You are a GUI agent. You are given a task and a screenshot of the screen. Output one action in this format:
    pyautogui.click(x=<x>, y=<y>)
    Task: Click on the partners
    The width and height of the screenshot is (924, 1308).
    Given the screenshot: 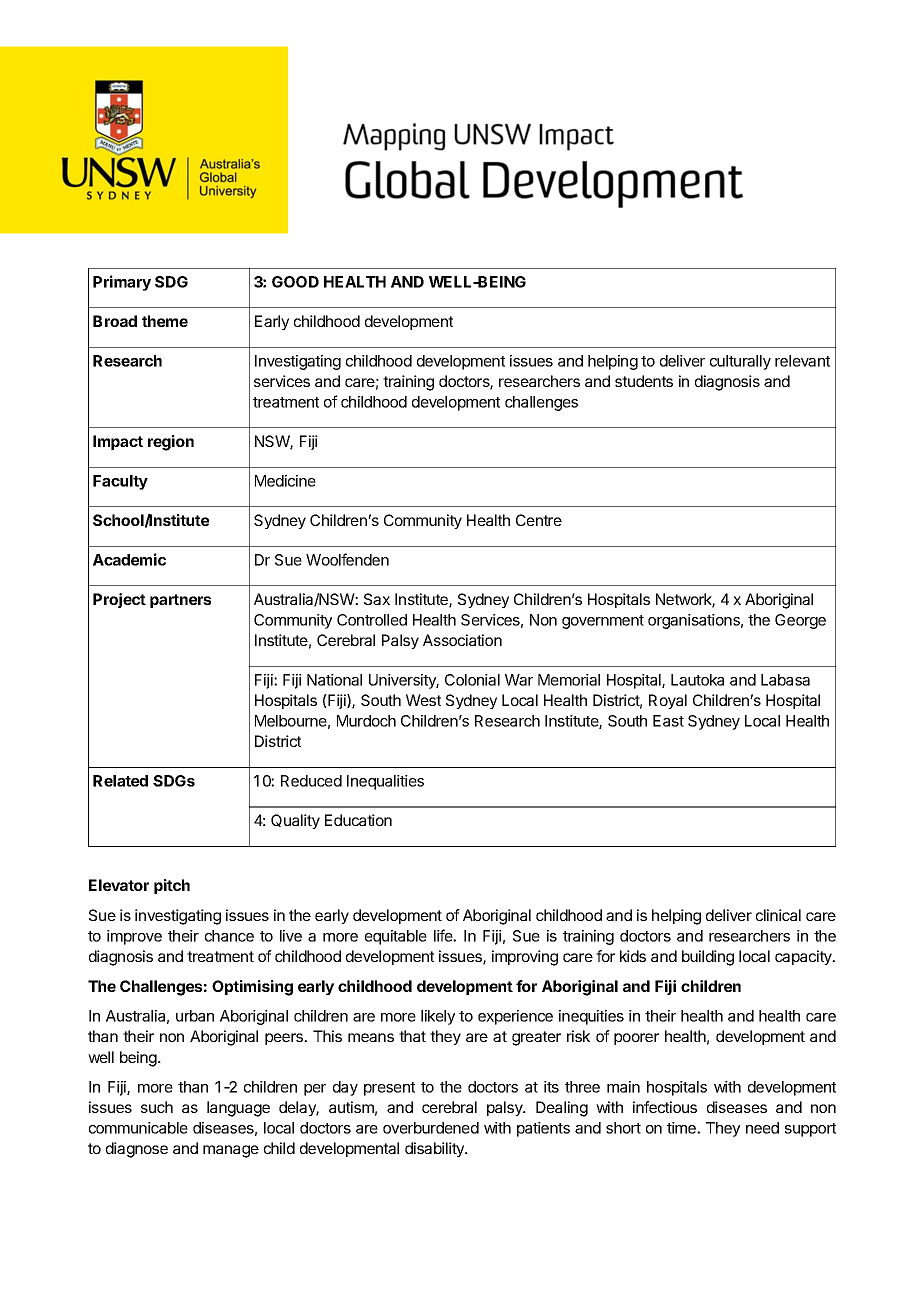 What is the action you would take?
    pyautogui.click(x=180, y=601)
